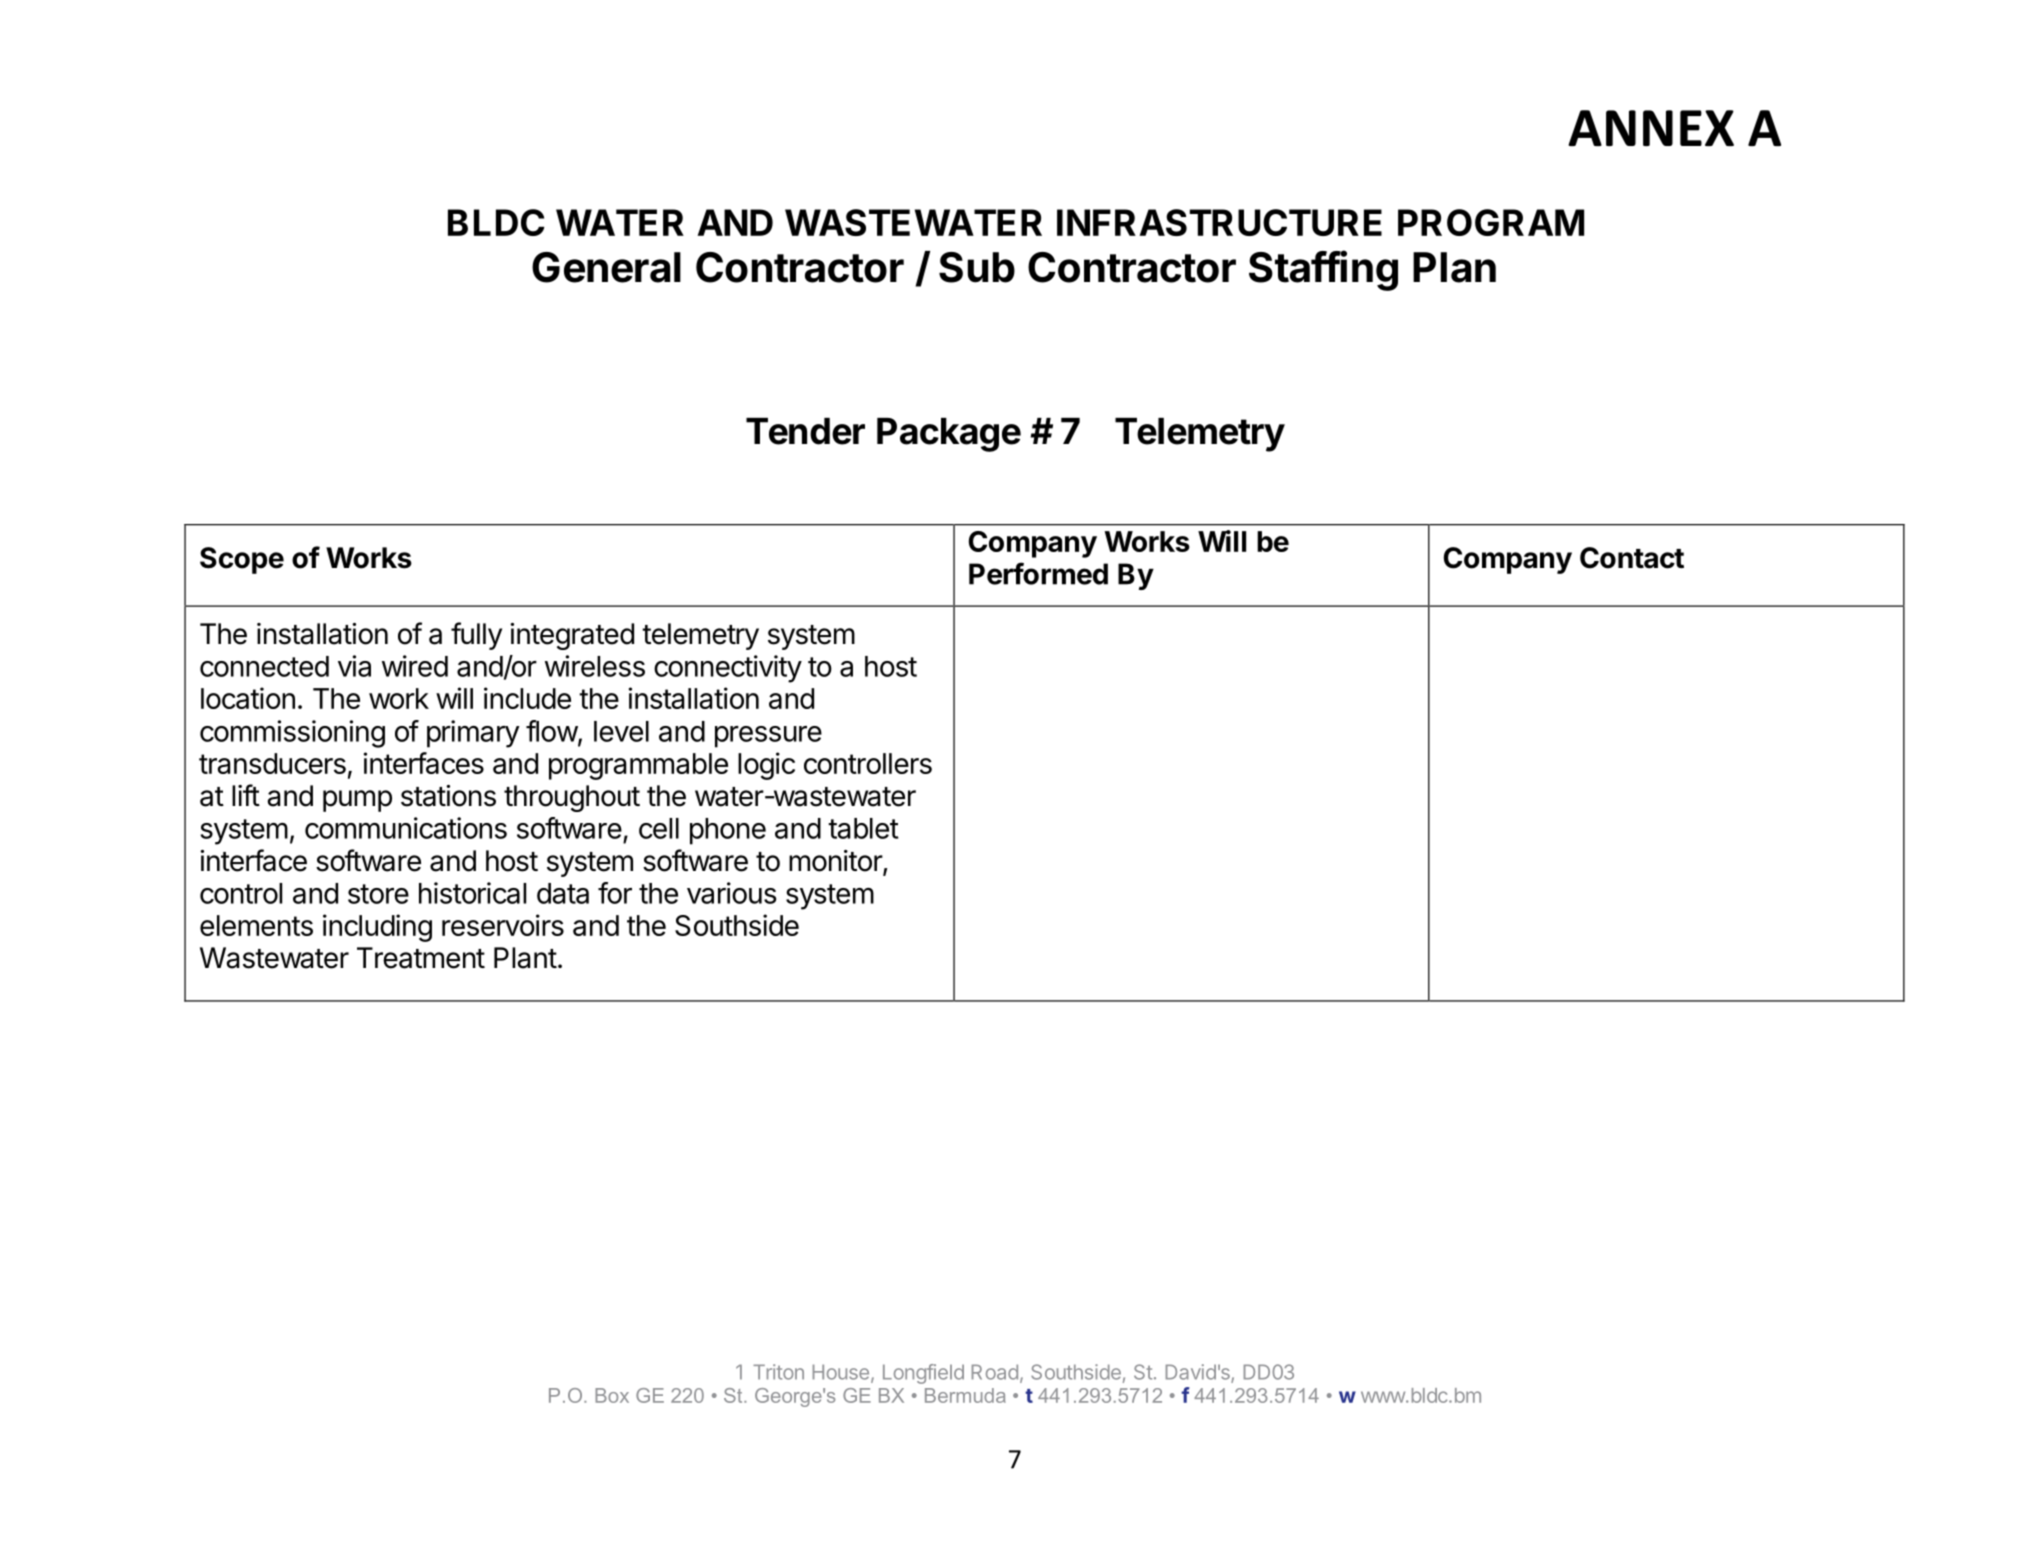 The height and width of the screenshot is (1568, 2029). I want to click on Treatment, so click(421, 958).
